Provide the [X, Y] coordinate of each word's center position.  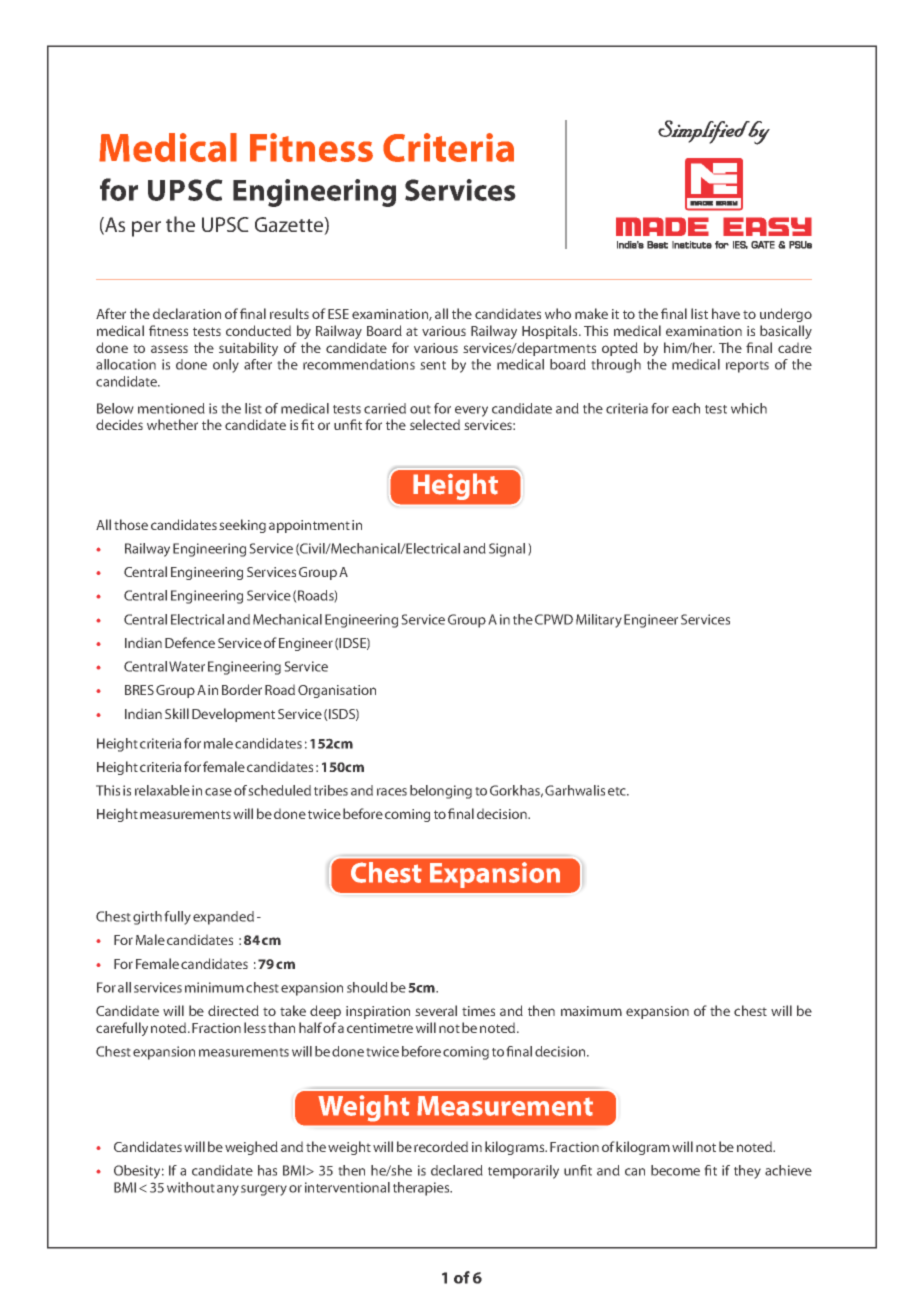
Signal [507, 550]
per [146, 229]
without [191, 1187]
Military [599, 621]
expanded [223, 918]
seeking [242, 526]
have [726, 313]
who [558, 313]
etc [618, 791]
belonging [441, 792]
